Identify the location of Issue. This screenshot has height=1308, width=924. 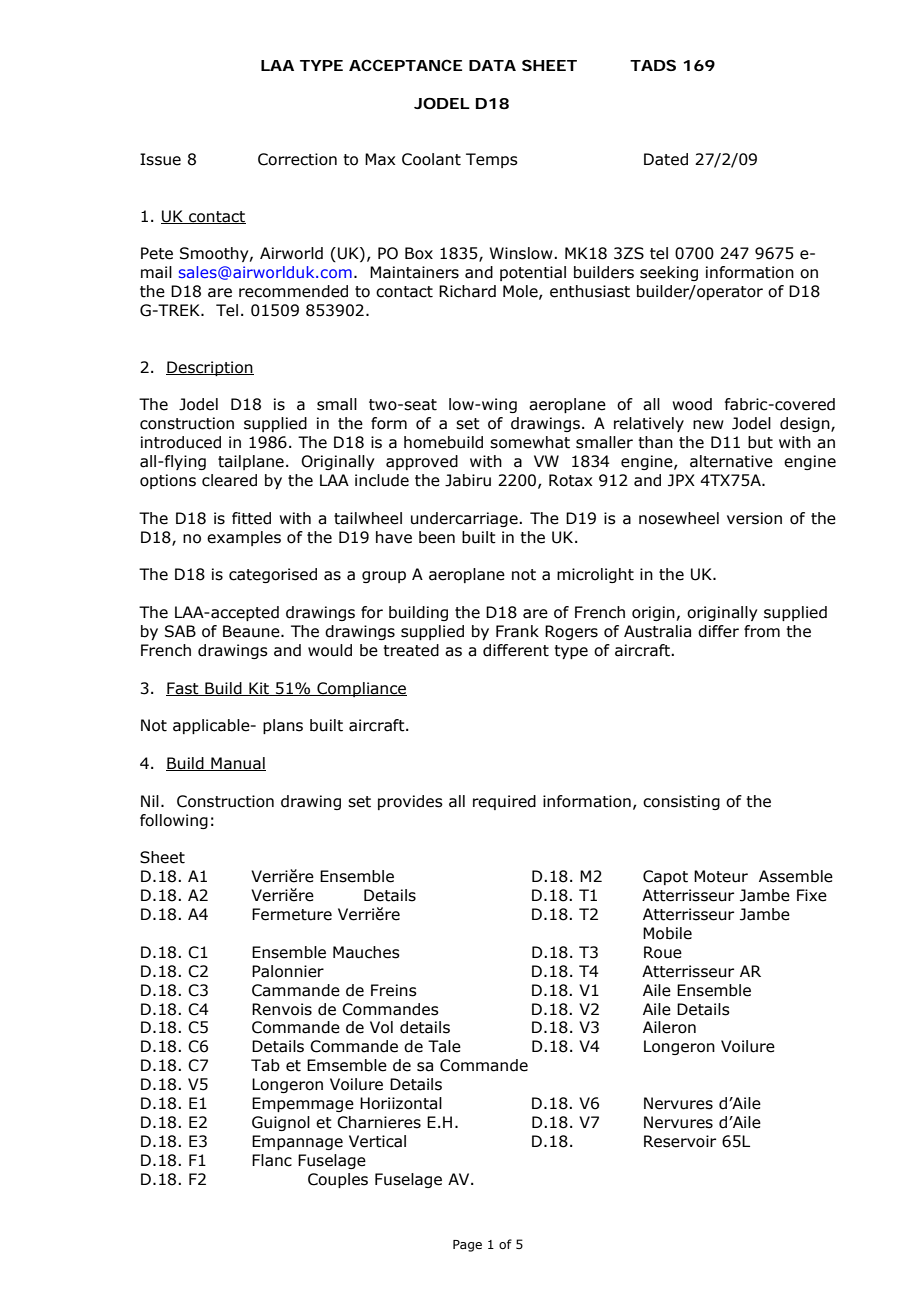
(160, 159).
